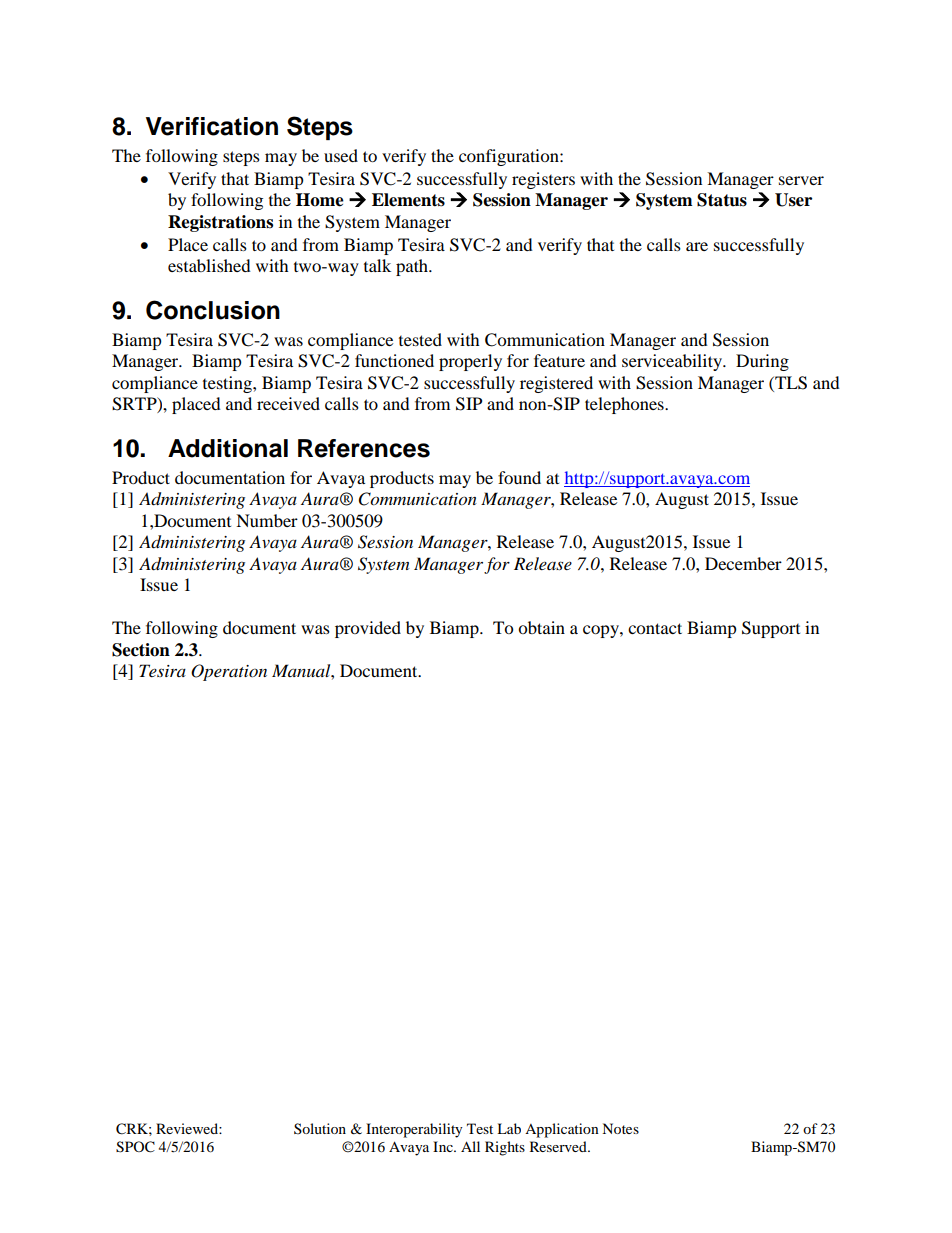 Image resolution: width=952 pixels, height=1233 pixels. I want to click on obtain, so click(541, 627).
